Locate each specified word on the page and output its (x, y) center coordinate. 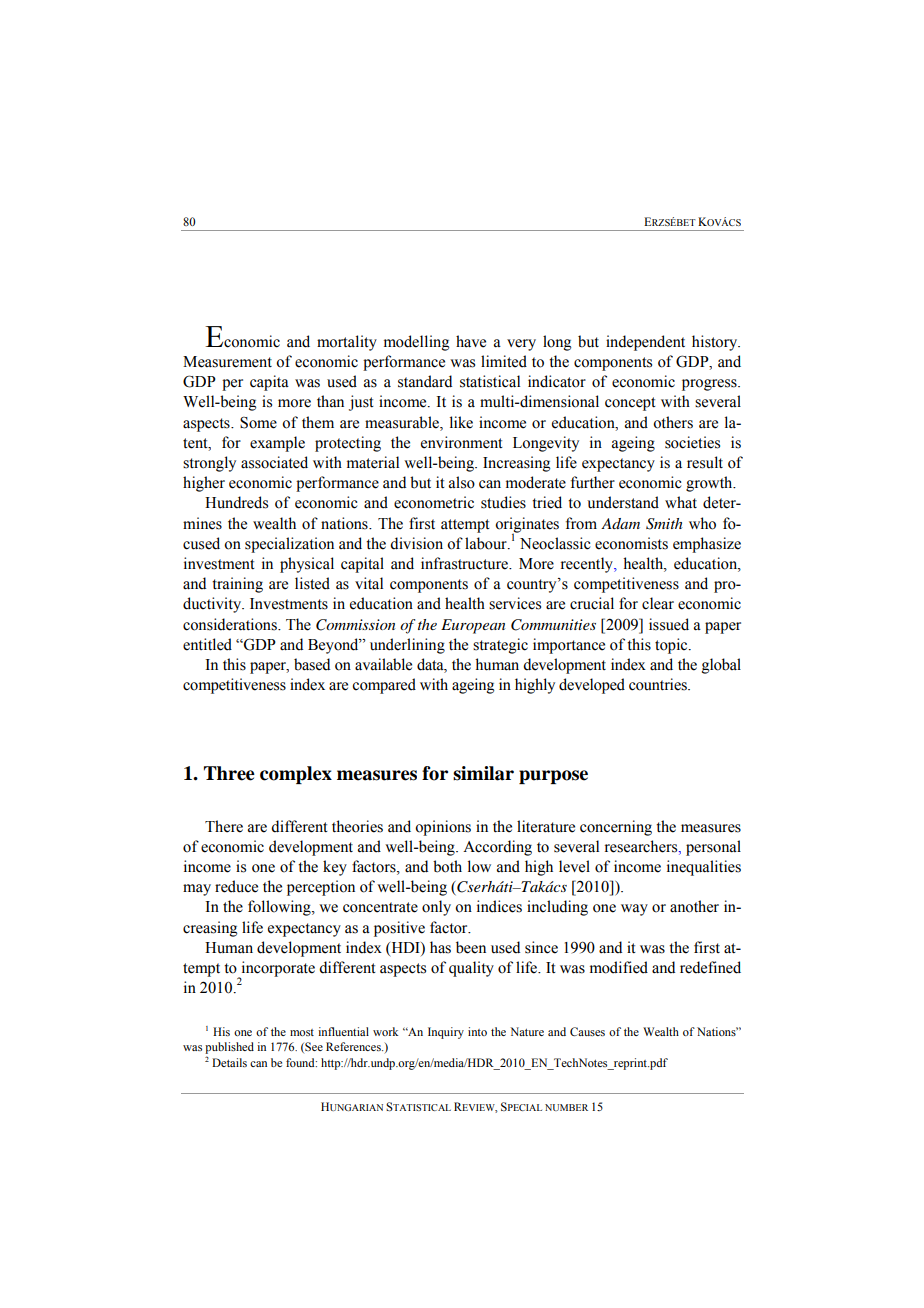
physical (307, 565)
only (436, 908)
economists (631, 543)
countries (659, 684)
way (634, 910)
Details (229, 1062)
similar (483, 773)
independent (645, 343)
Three (229, 773)
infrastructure (466, 563)
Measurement (227, 362)
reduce (236, 886)
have (471, 341)
